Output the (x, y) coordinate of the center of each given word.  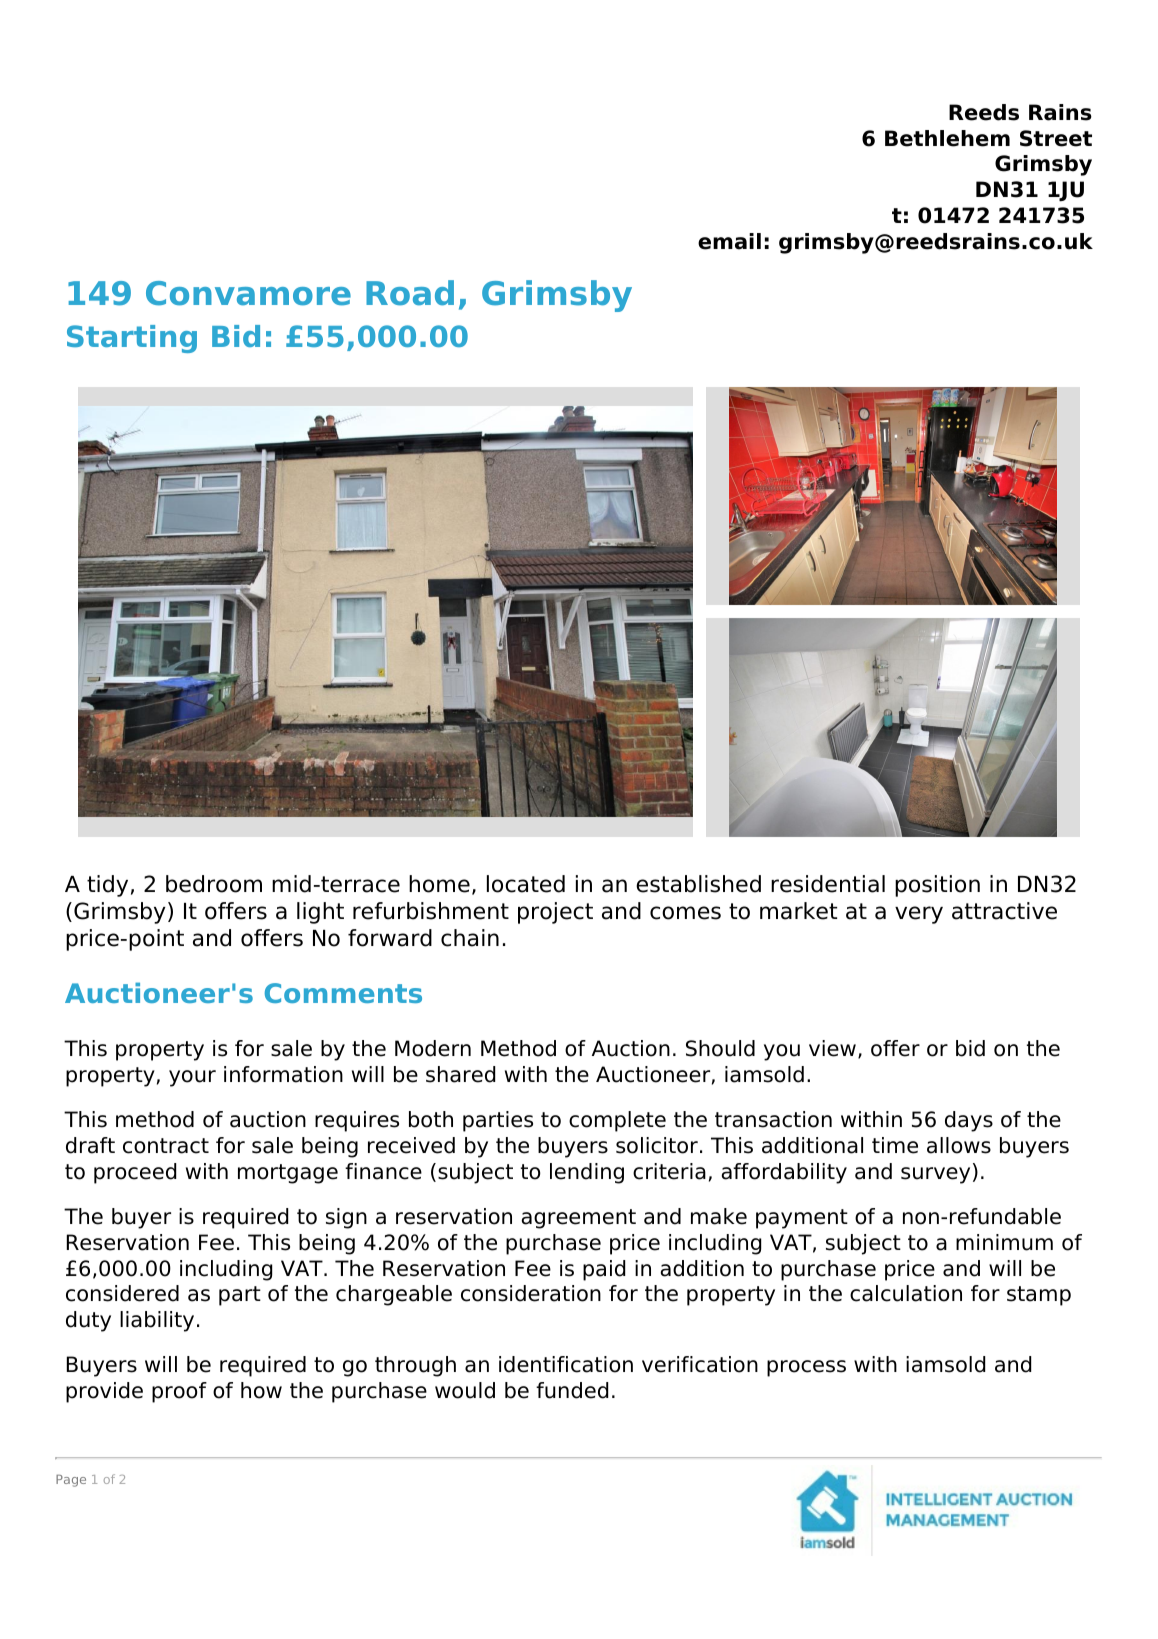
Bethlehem (947, 138)
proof (179, 1392)
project (555, 913)
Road (410, 293)
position (937, 886)
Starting (132, 339)
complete (617, 1121)
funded (572, 1390)
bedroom (214, 884)
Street (1056, 138)
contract (166, 1146)
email (729, 241)
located (526, 884)
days (969, 1121)
